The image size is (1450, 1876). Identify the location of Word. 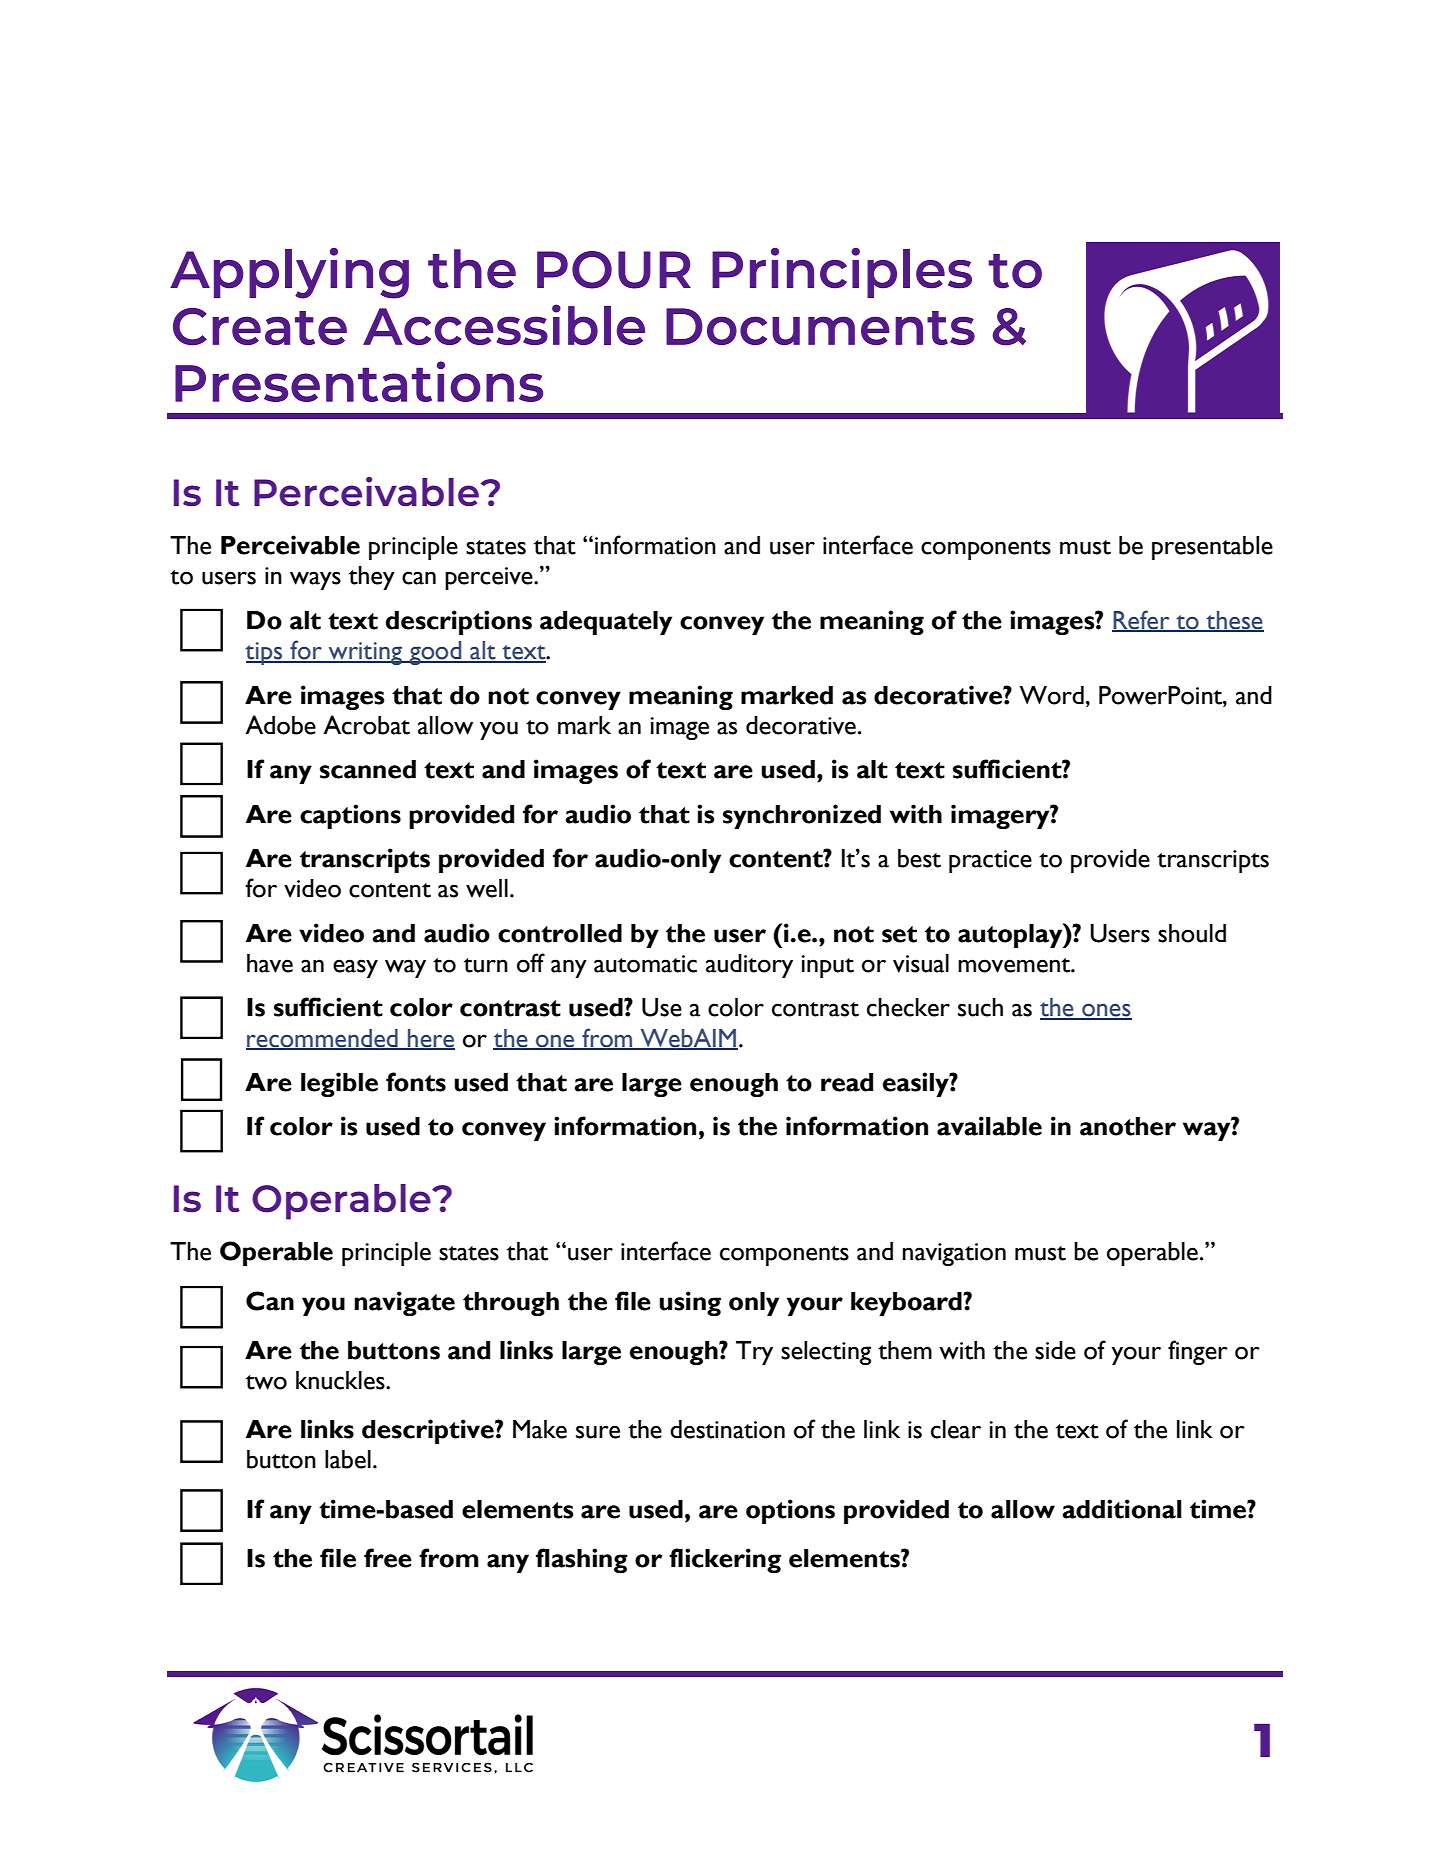
(1051, 695).
